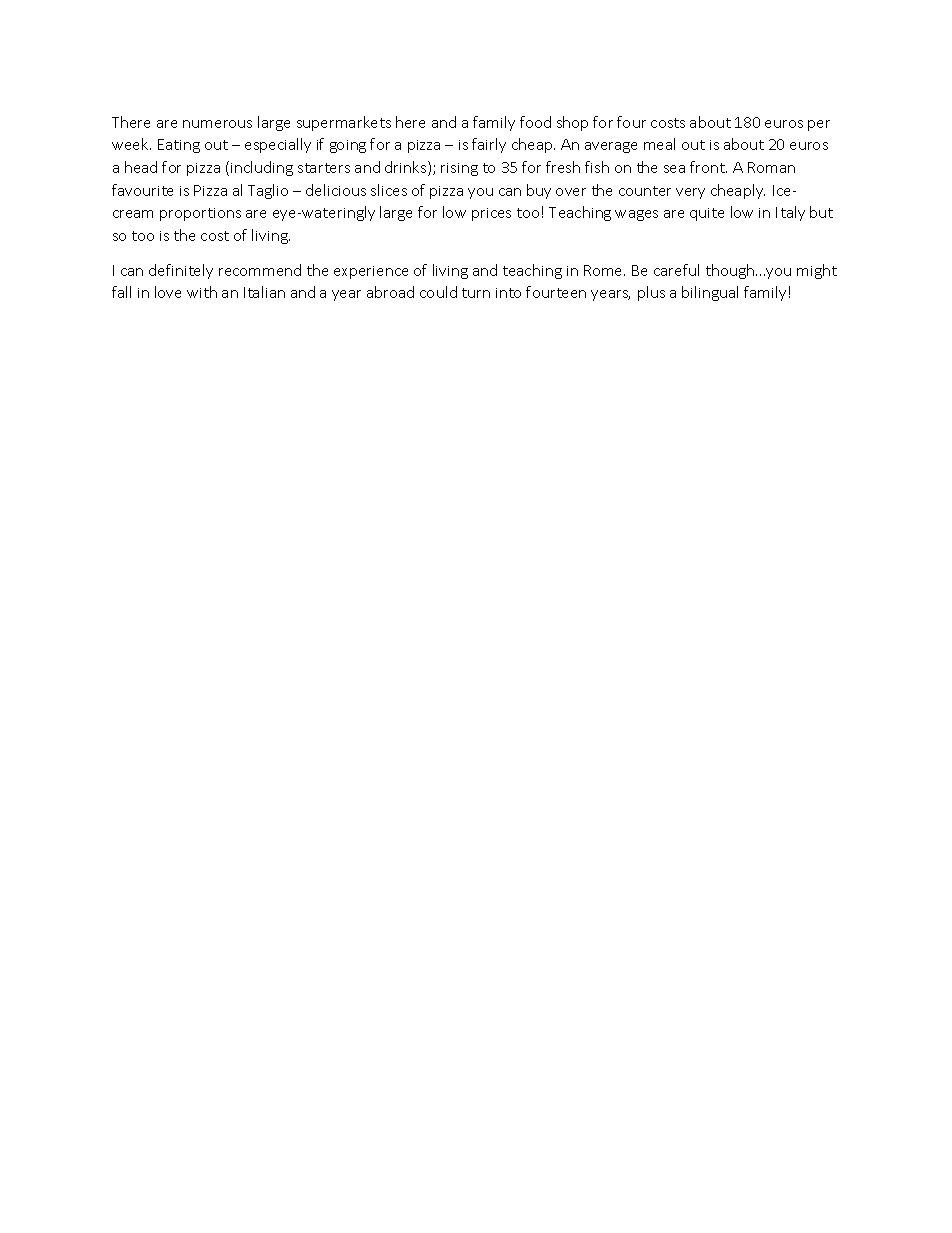 The height and width of the screenshot is (1233, 952). What do you see at coordinates (476, 293) in the screenshot?
I see `turn` at bounding box center [476, 293].
